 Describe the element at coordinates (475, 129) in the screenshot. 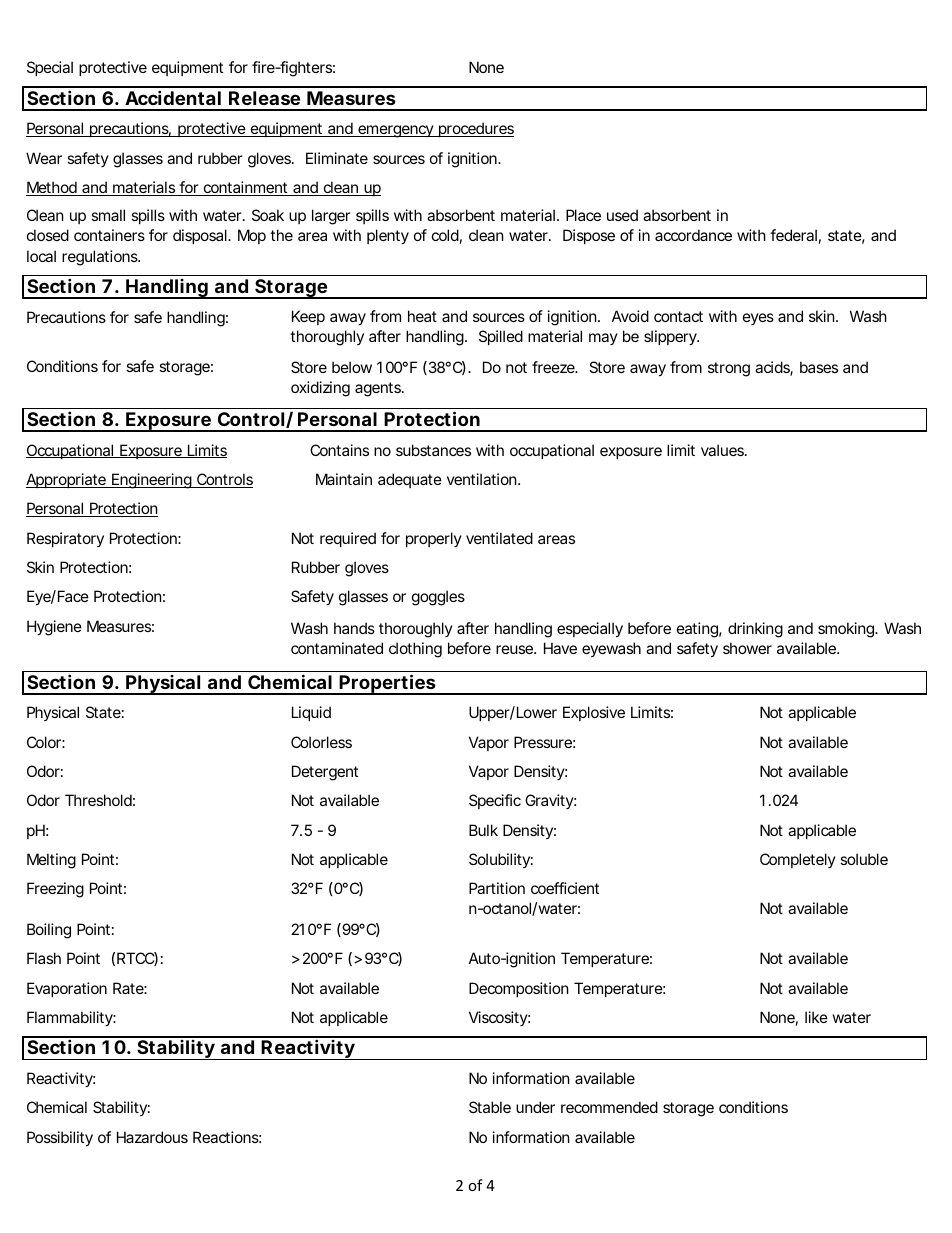

I see `procedures` at that location.
